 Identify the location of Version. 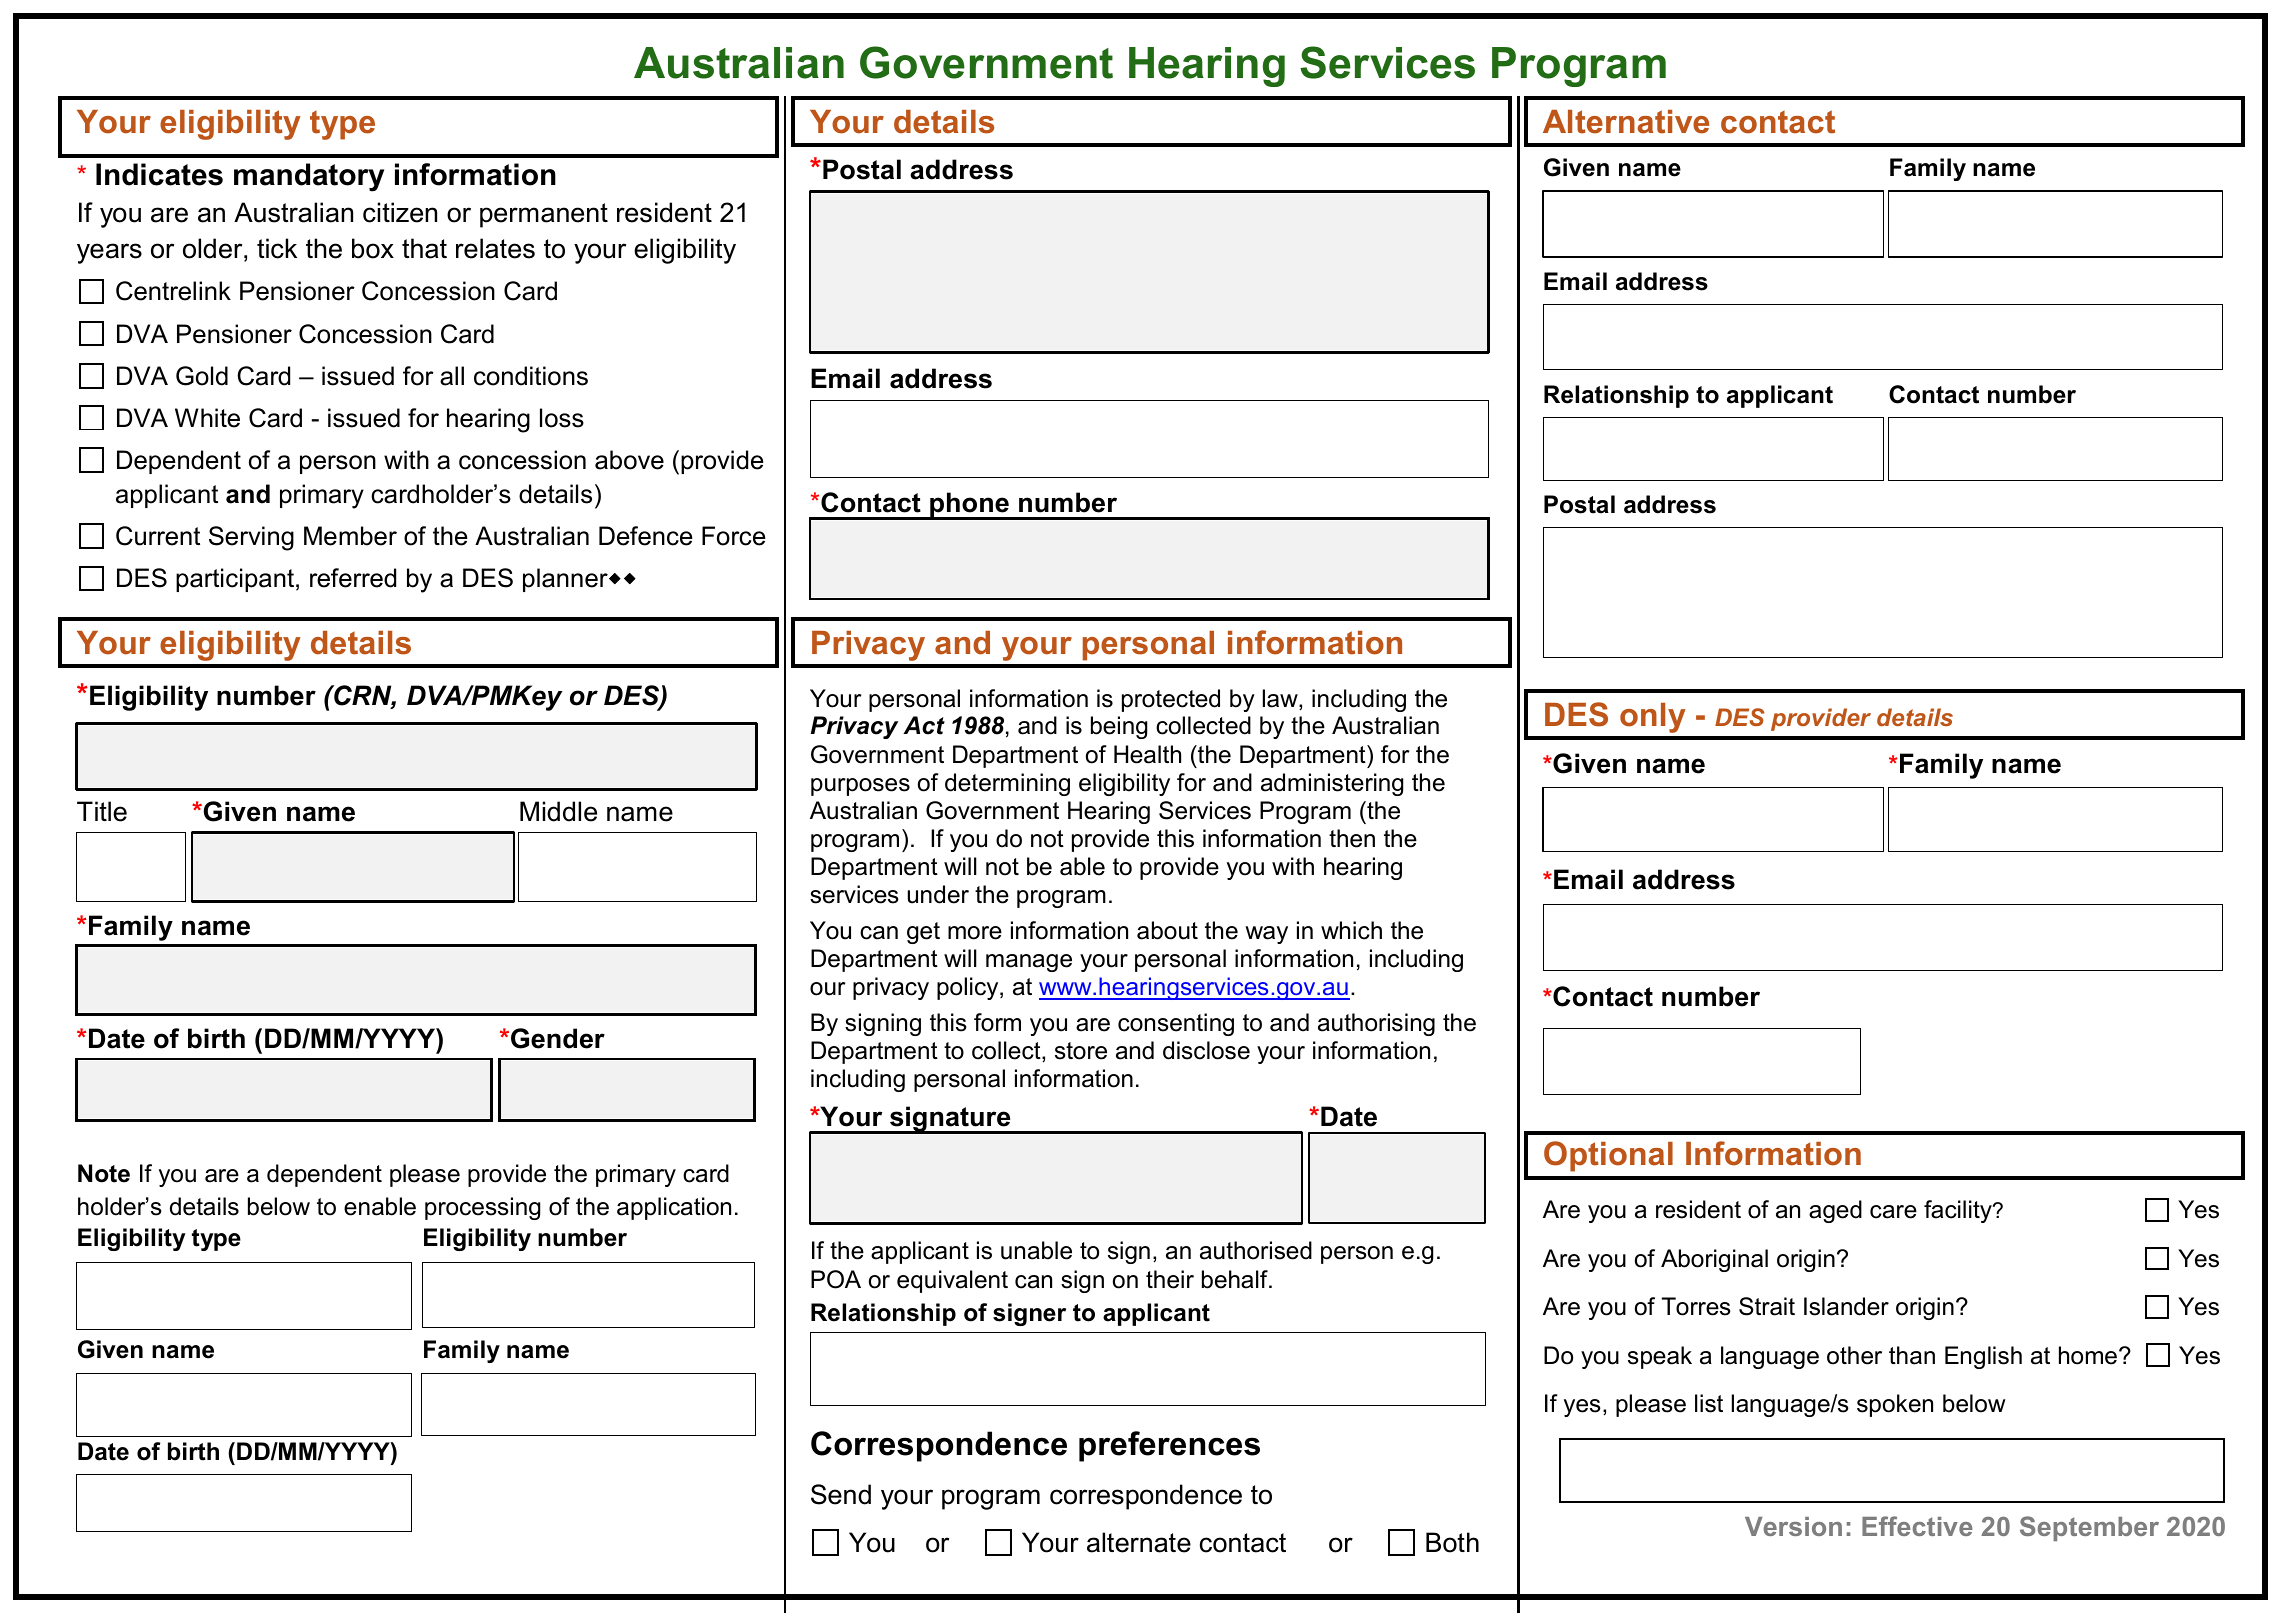
(1793, 1526).
